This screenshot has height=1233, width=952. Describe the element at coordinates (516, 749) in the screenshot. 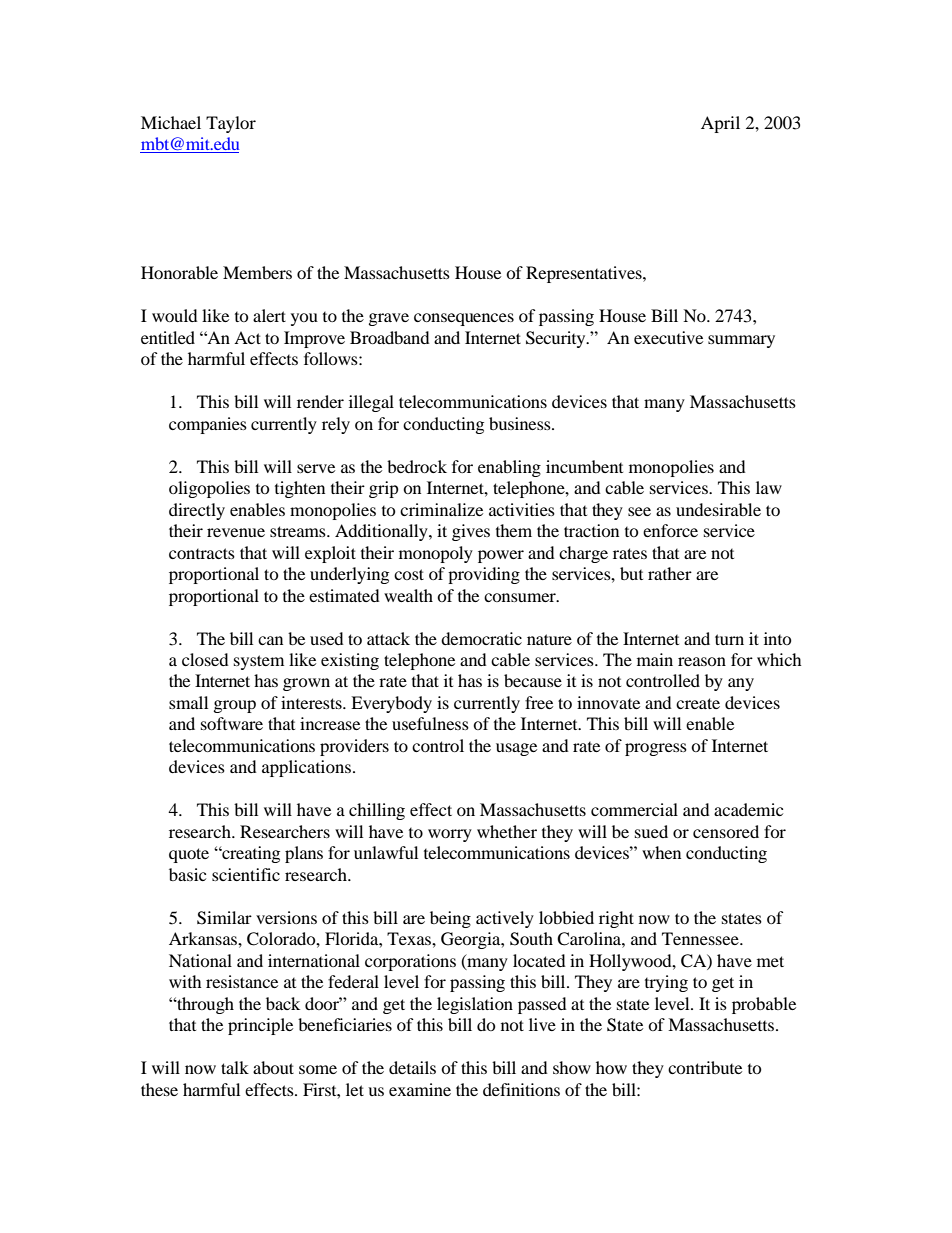

I see `usage` at that location.
